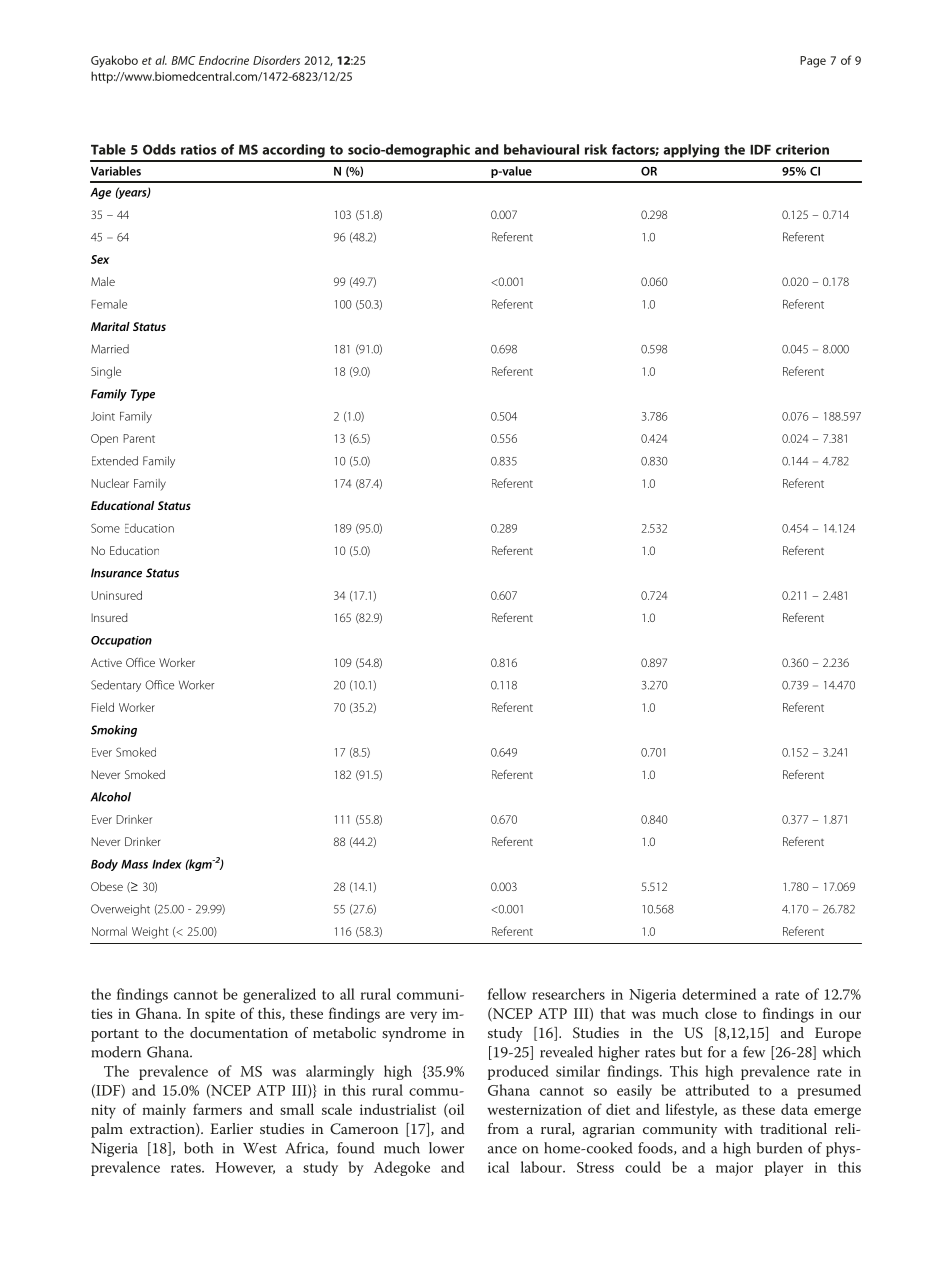  What do you see at coordinates (198, 1148) in the image?
I see `both` at bounding box center [198, 1148].
